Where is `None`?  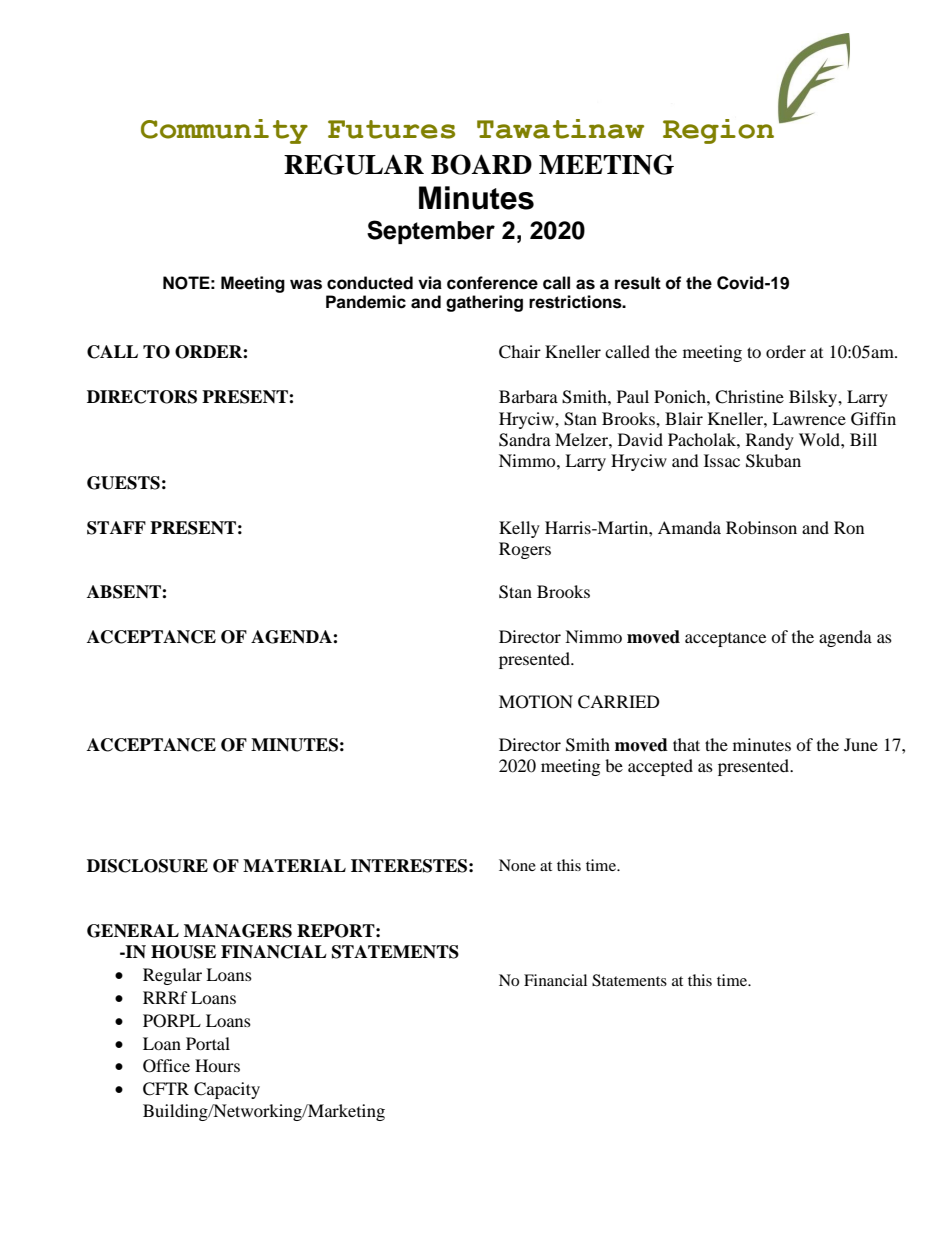 None is located at coordinates (517, 865).
